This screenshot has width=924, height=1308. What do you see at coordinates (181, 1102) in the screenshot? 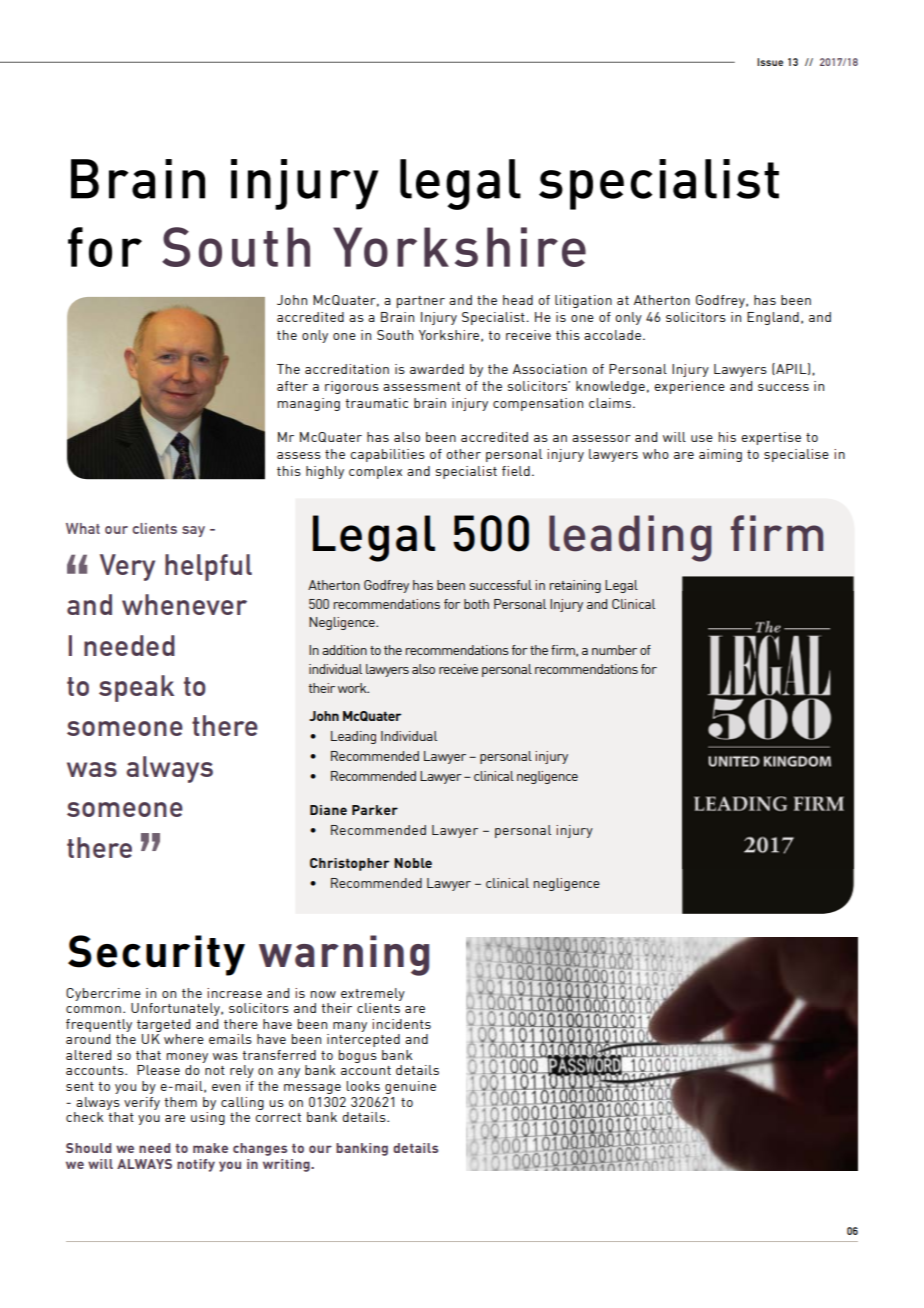
I see `them` at bounding box center [181, 1102].
